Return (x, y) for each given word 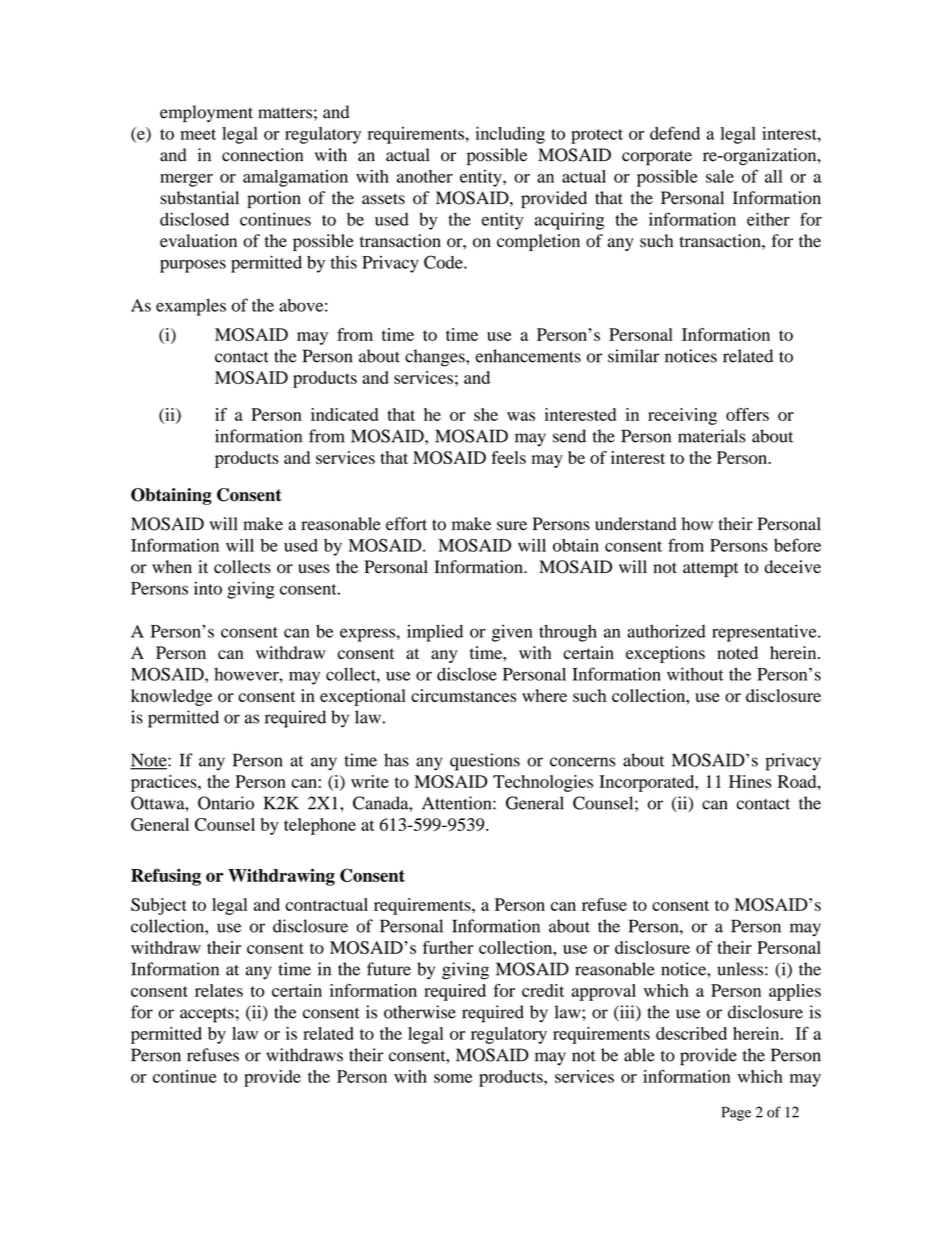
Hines (750, 781)
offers (747, 414)
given (512, 633)
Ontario (226, 803)
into (208, 588)
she (486, 414)
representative (765, 633)
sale (720, 176)
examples (191, 307)
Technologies (543, 783)
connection (262, 155)
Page (736, 1114)
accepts (207, 1015)
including (510, 135)
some (453, 1078)
